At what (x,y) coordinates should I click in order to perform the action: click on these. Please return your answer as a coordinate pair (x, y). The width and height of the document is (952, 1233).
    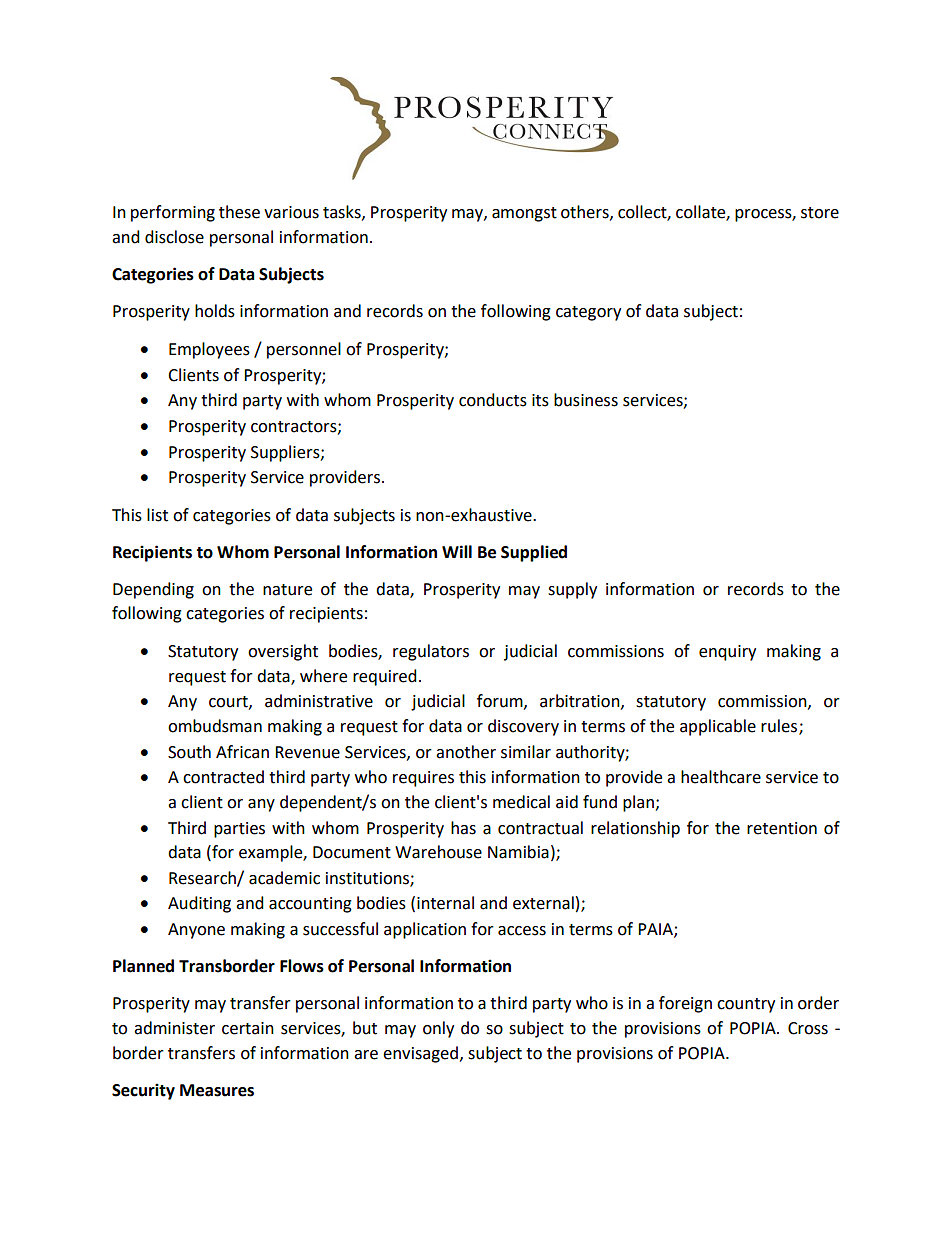
    Looking at the image, I should click on (239, 212).
